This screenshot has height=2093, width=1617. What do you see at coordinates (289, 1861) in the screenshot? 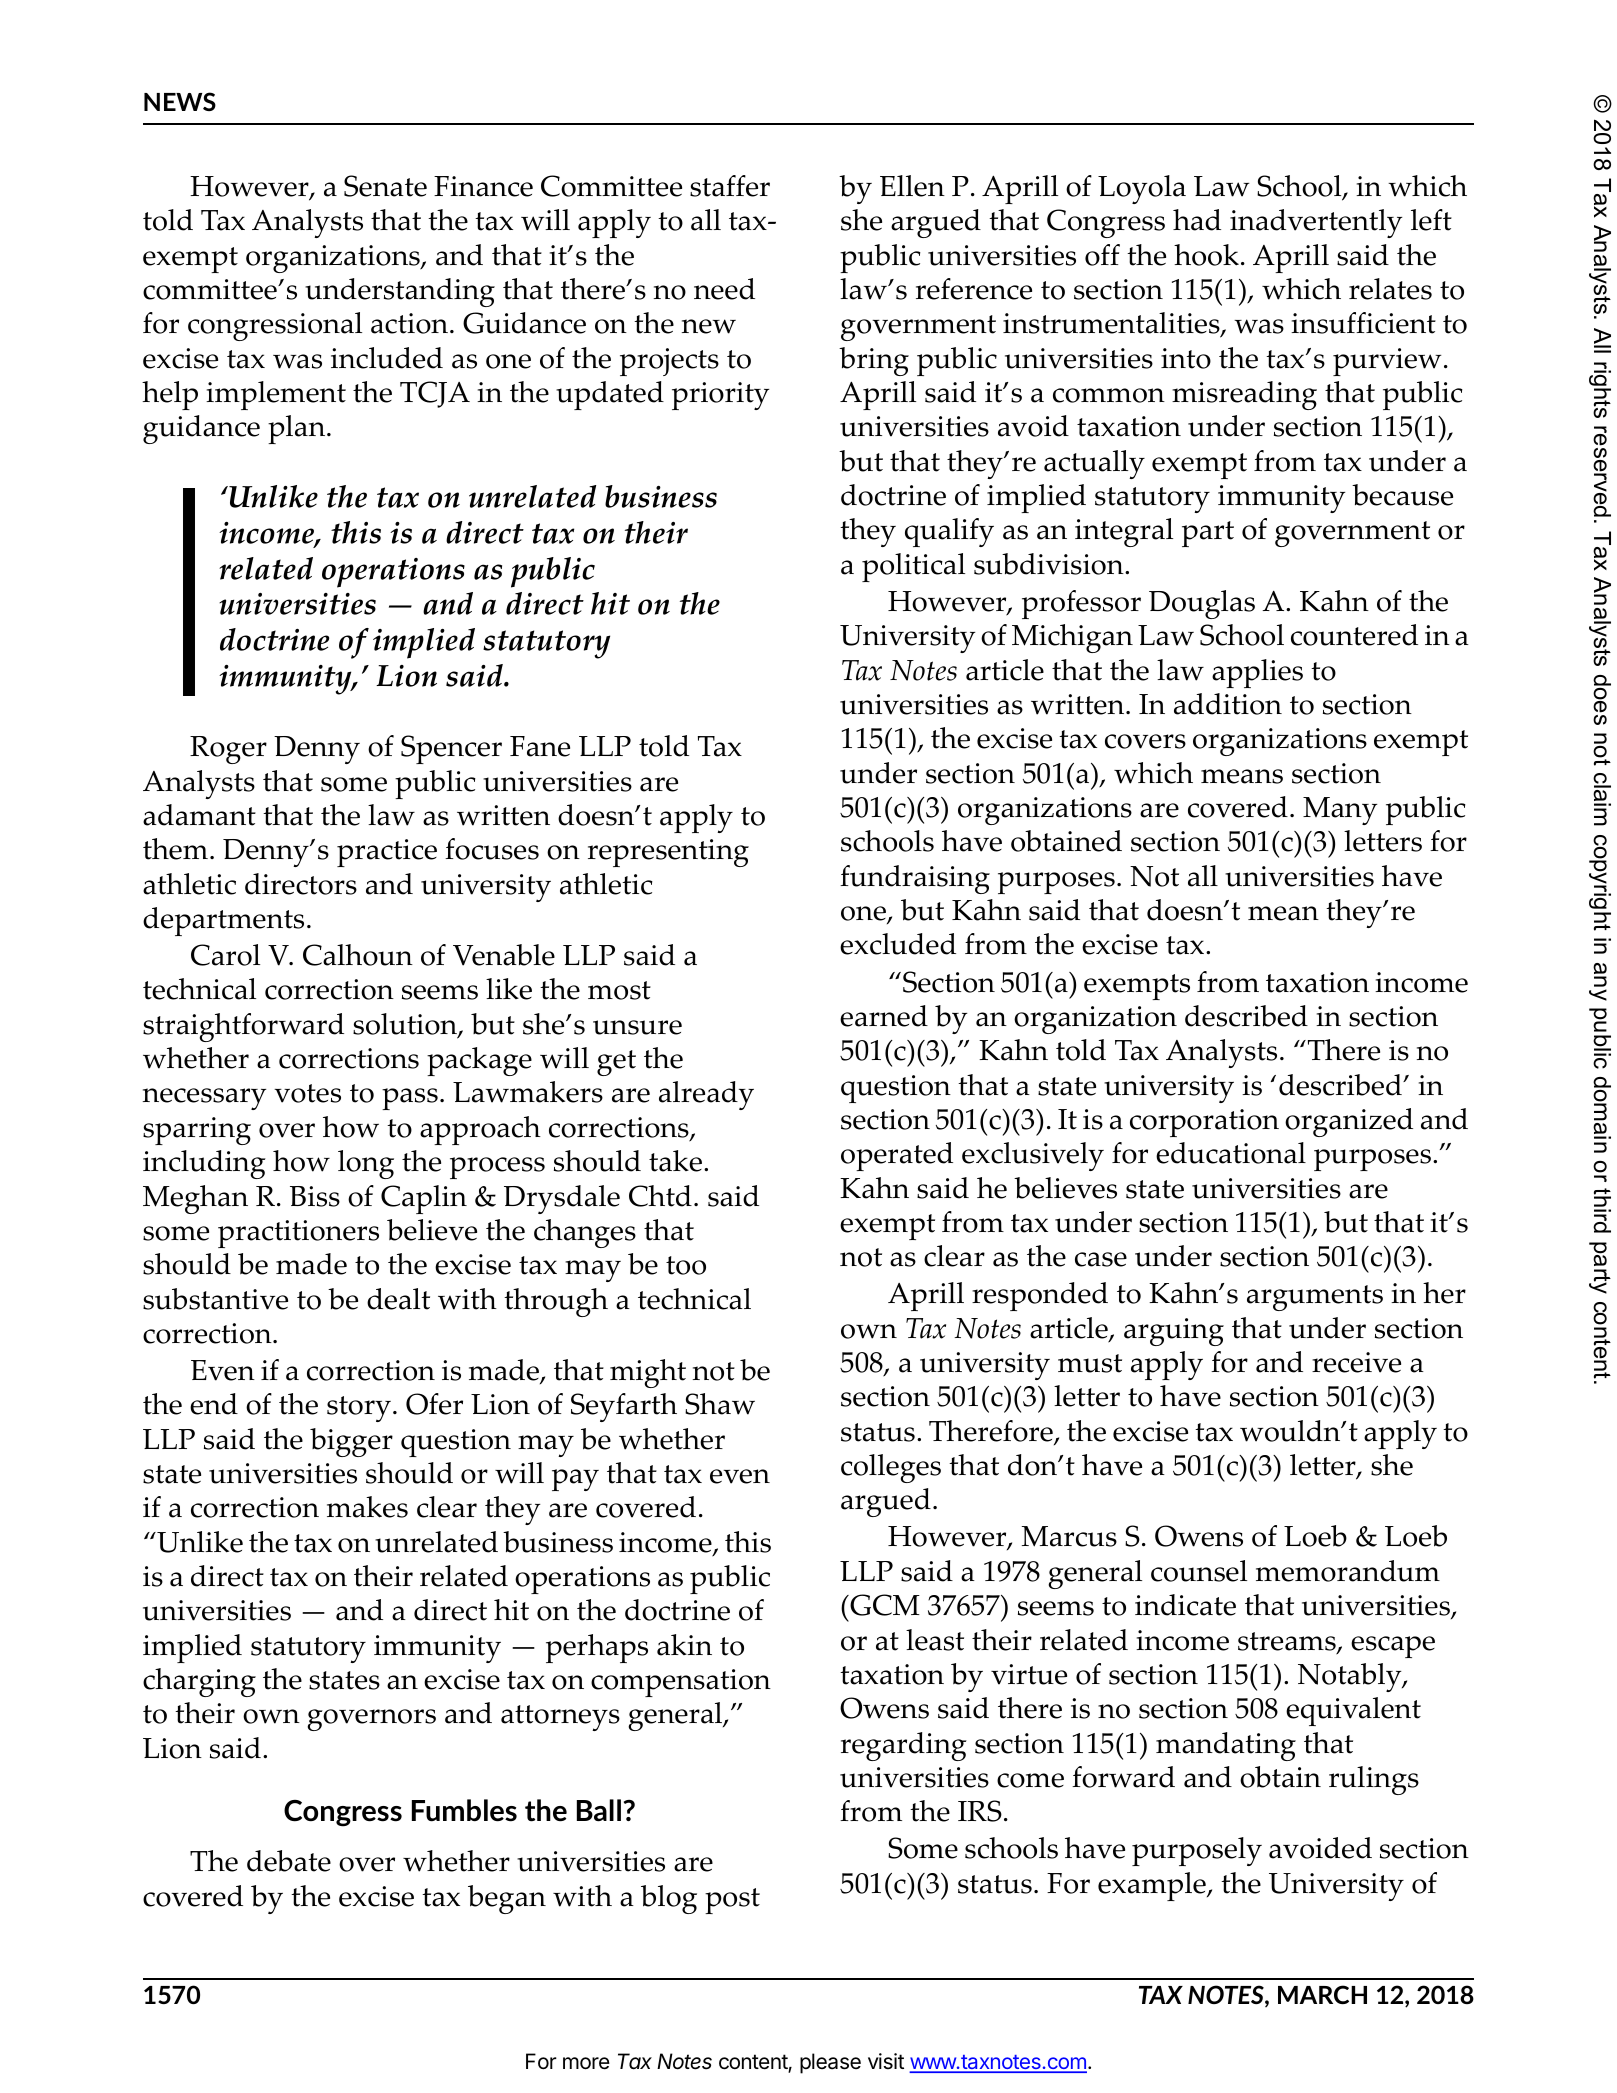
I see `debate` at bounding box center [289, 1861].
